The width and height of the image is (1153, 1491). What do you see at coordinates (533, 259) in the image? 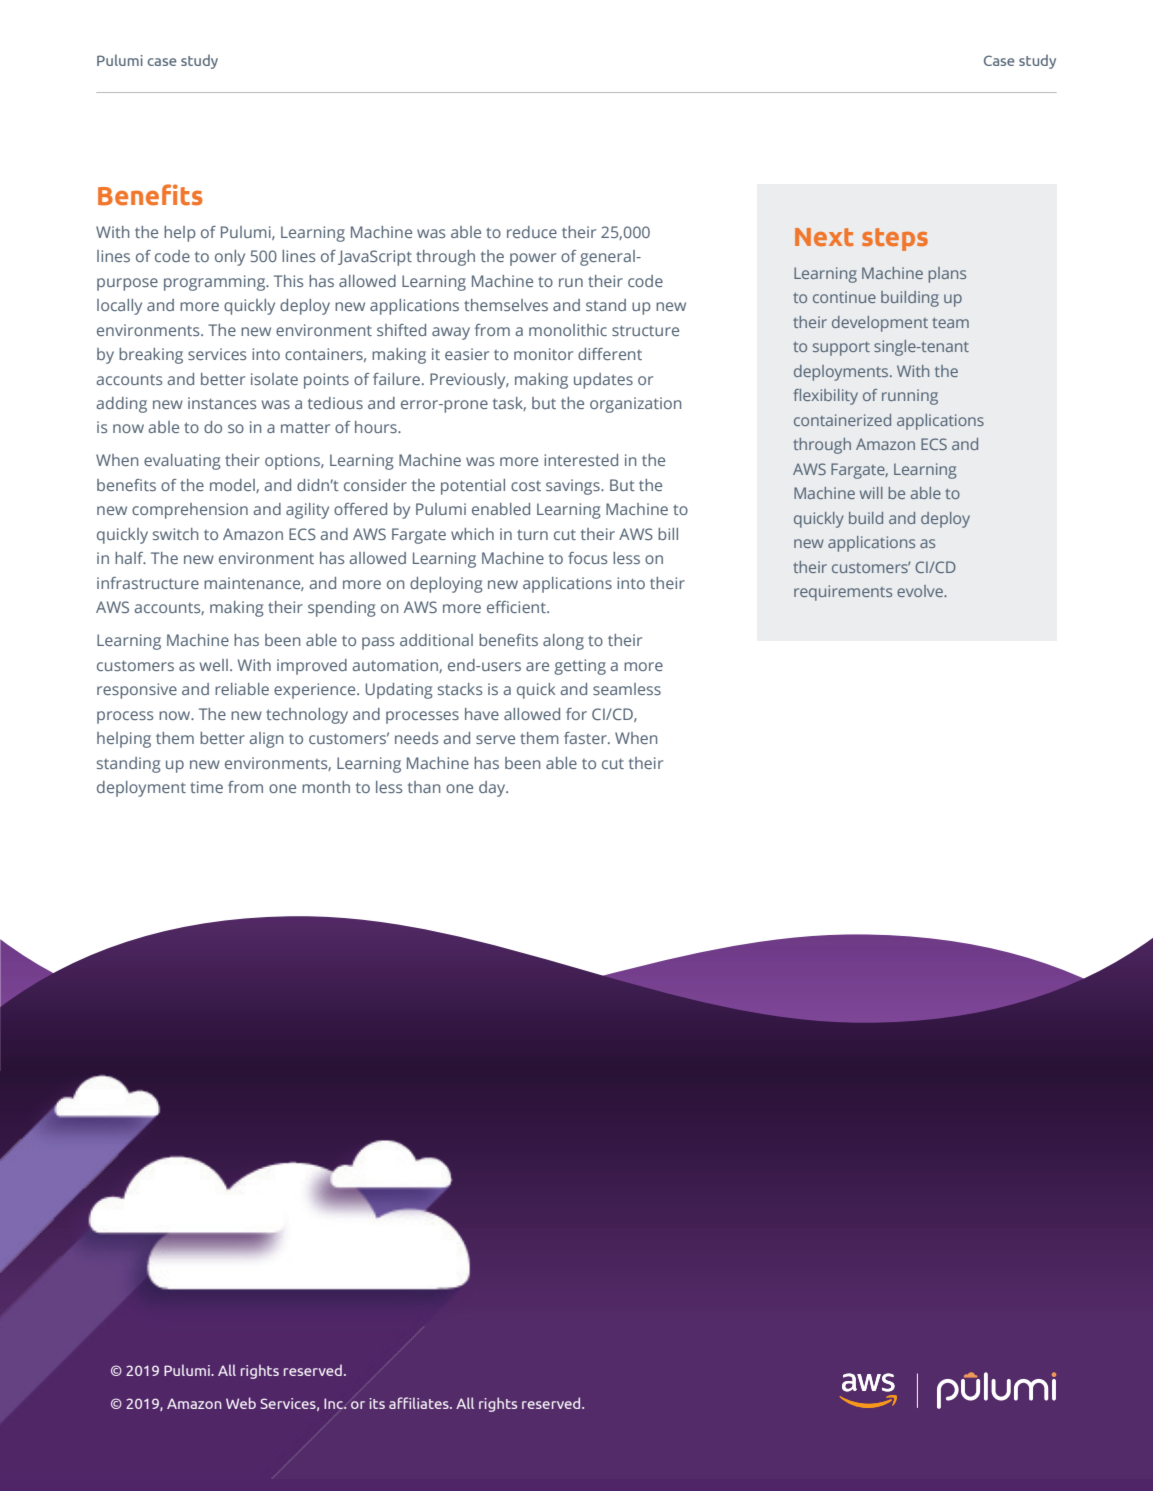
I see `power` at bounding box center [533, 259].
